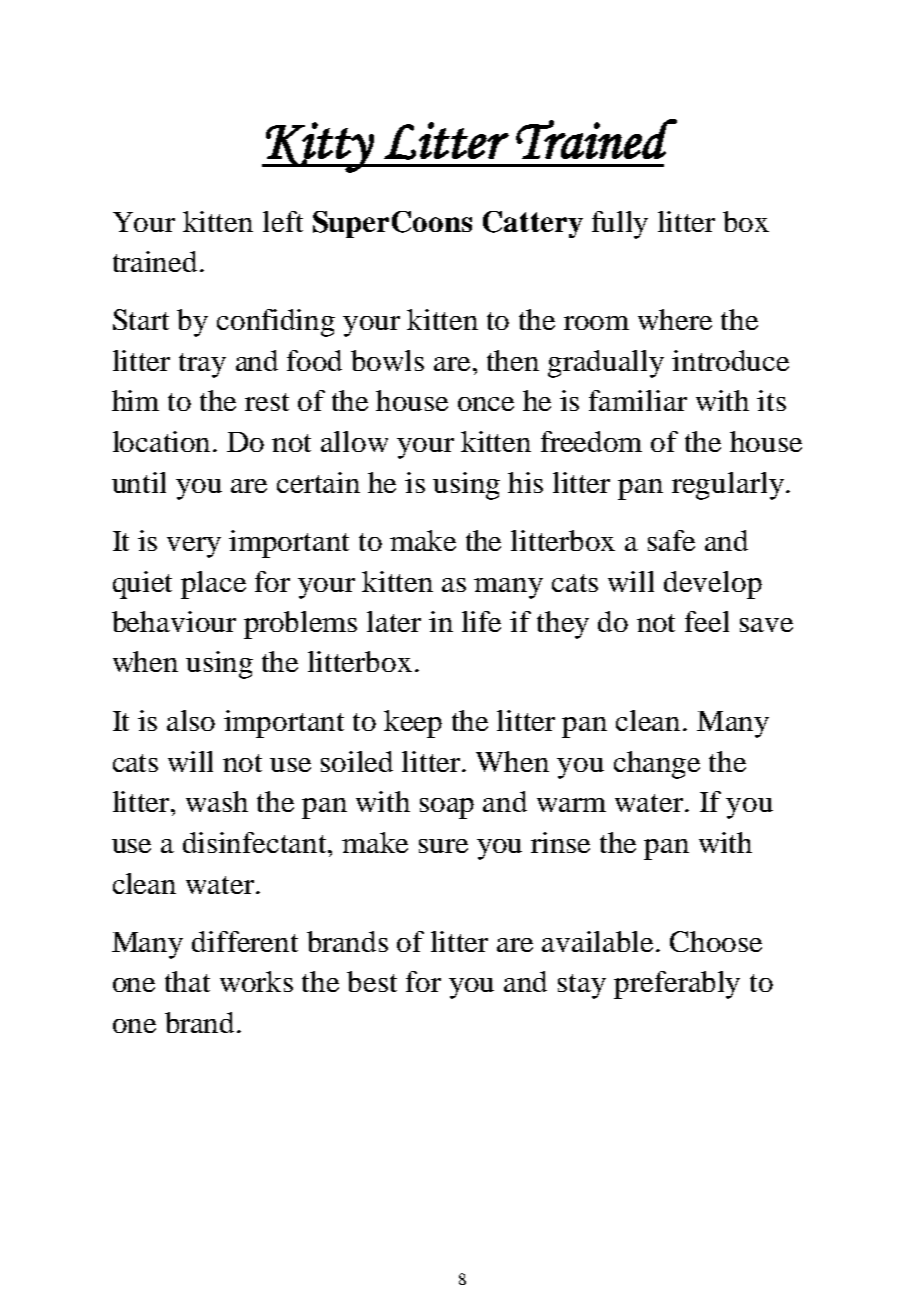 This screenshot has height=1308, width=924. Describe the element at coordinates (533, 224) in the screenshot. I see `Cattery` at that location.
